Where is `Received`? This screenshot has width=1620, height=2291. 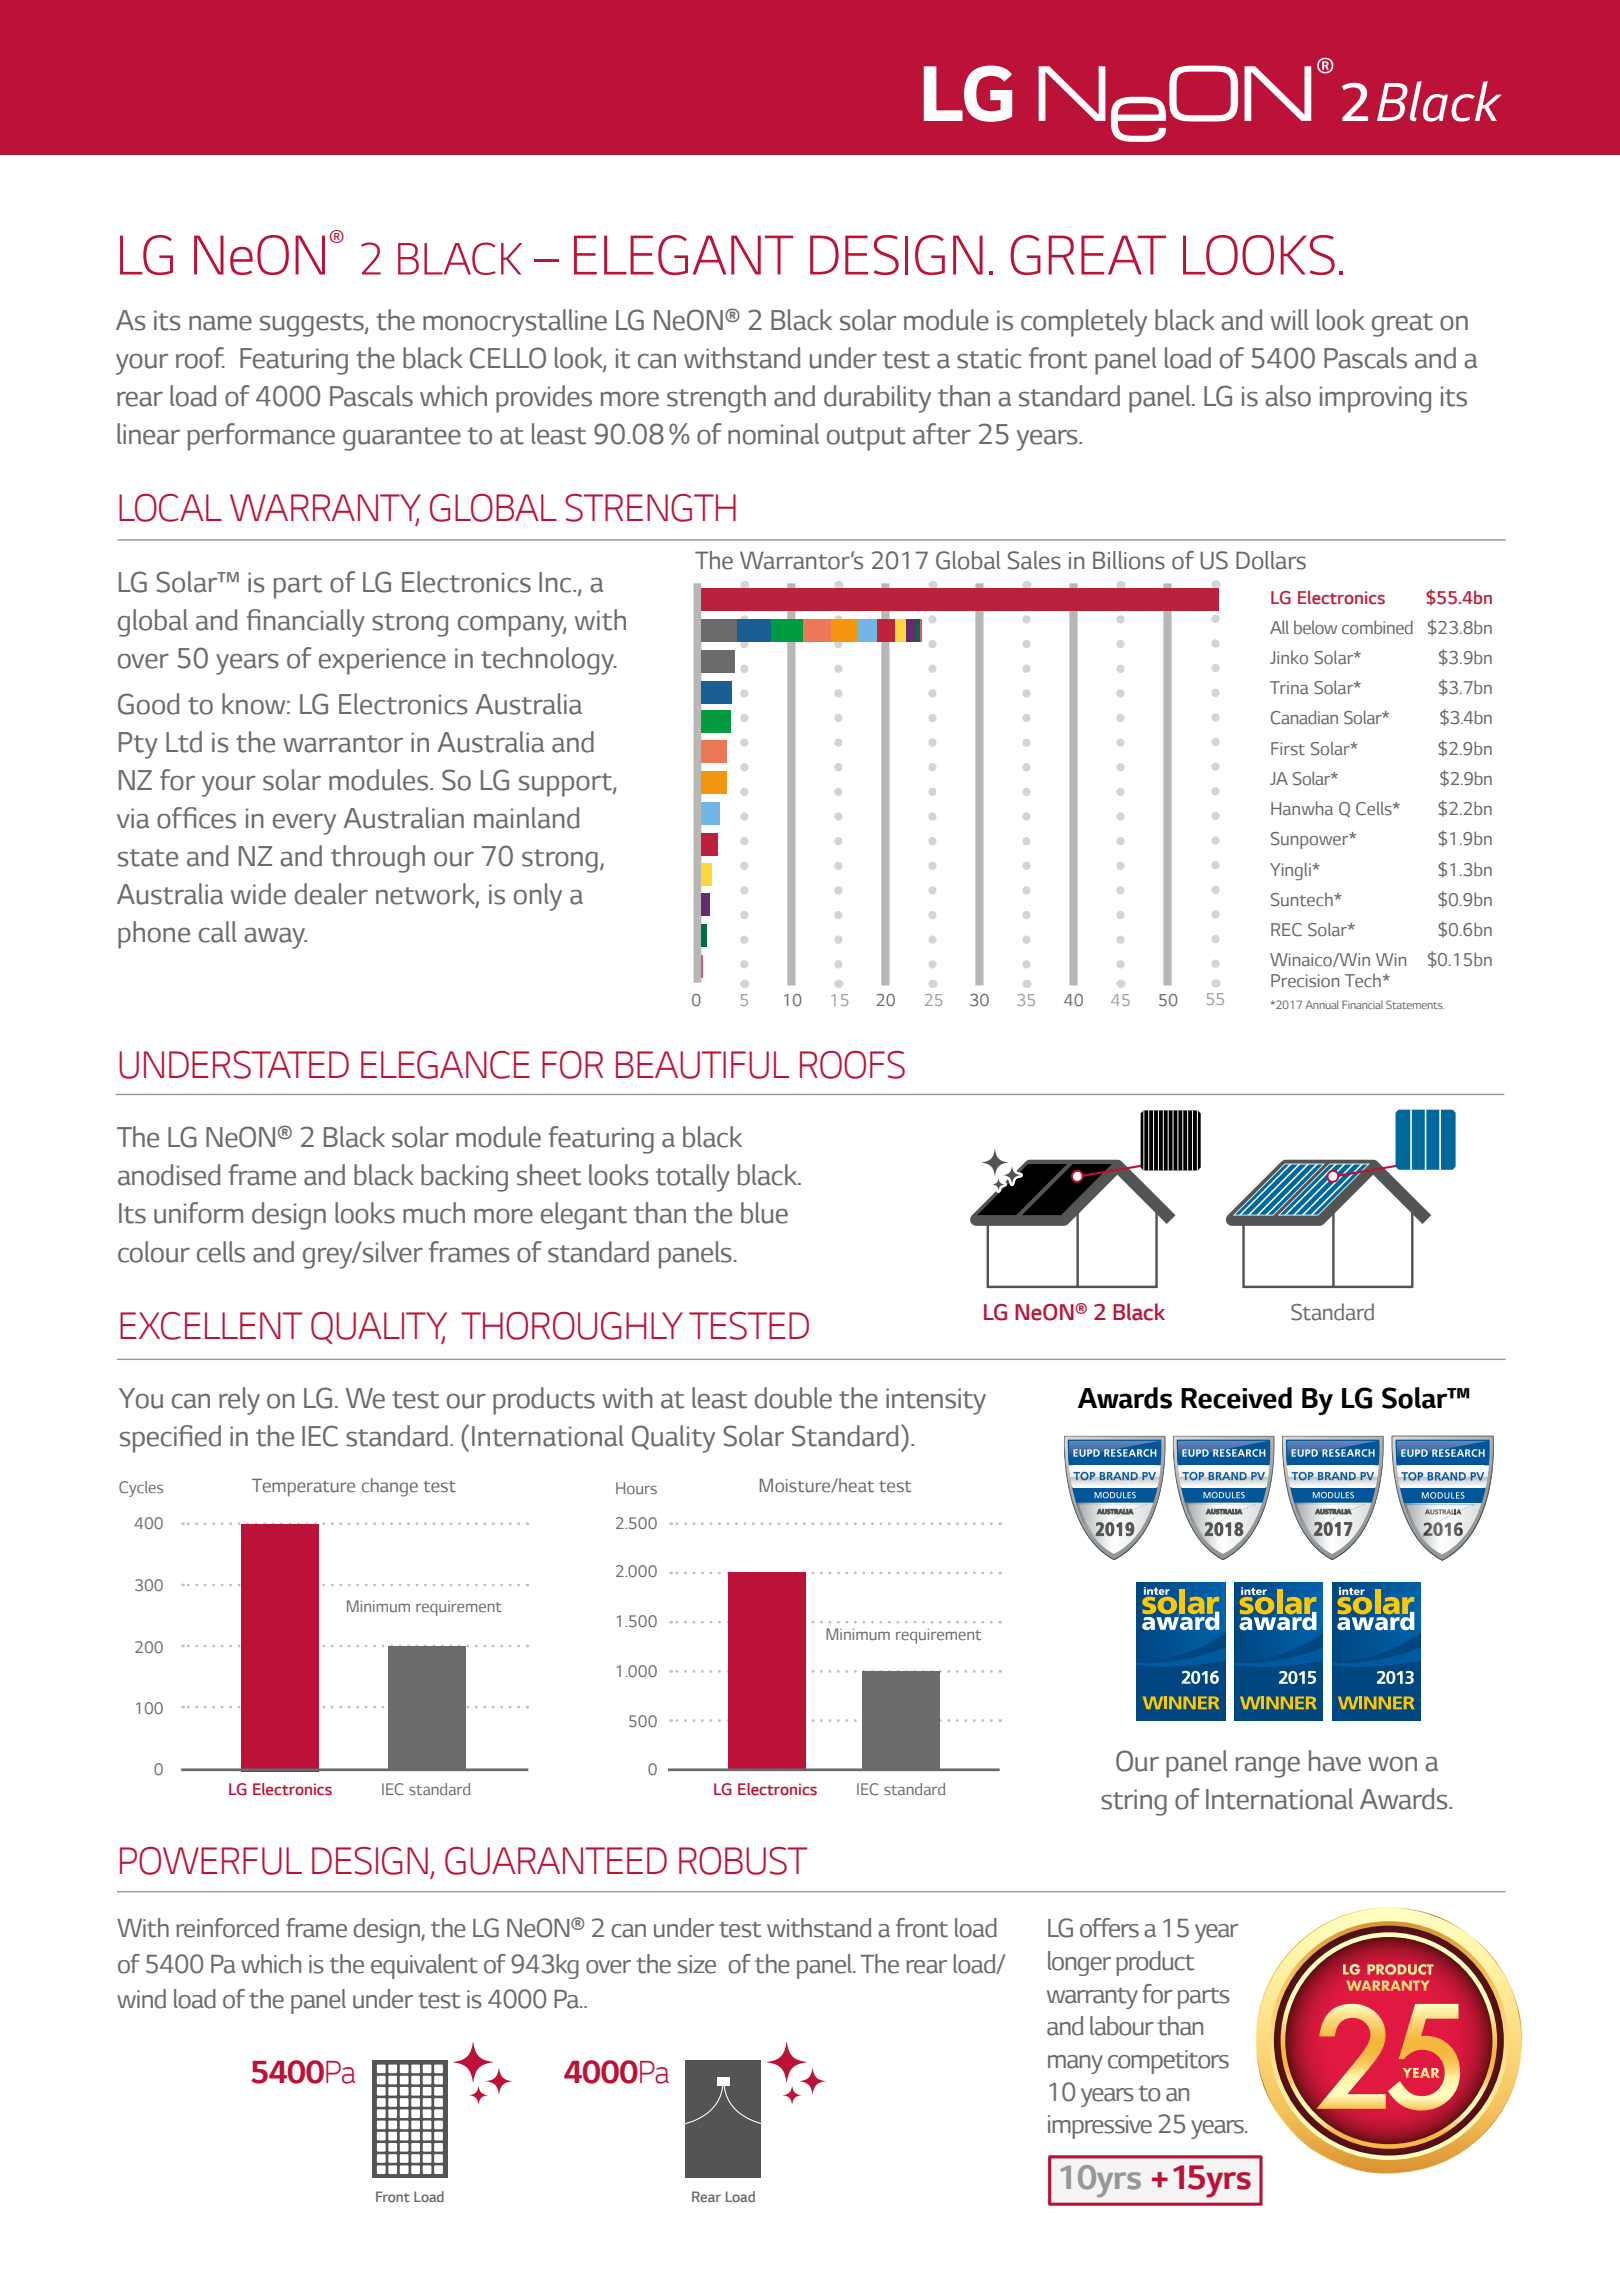
Received is located at coordinates (1236, 1398).
